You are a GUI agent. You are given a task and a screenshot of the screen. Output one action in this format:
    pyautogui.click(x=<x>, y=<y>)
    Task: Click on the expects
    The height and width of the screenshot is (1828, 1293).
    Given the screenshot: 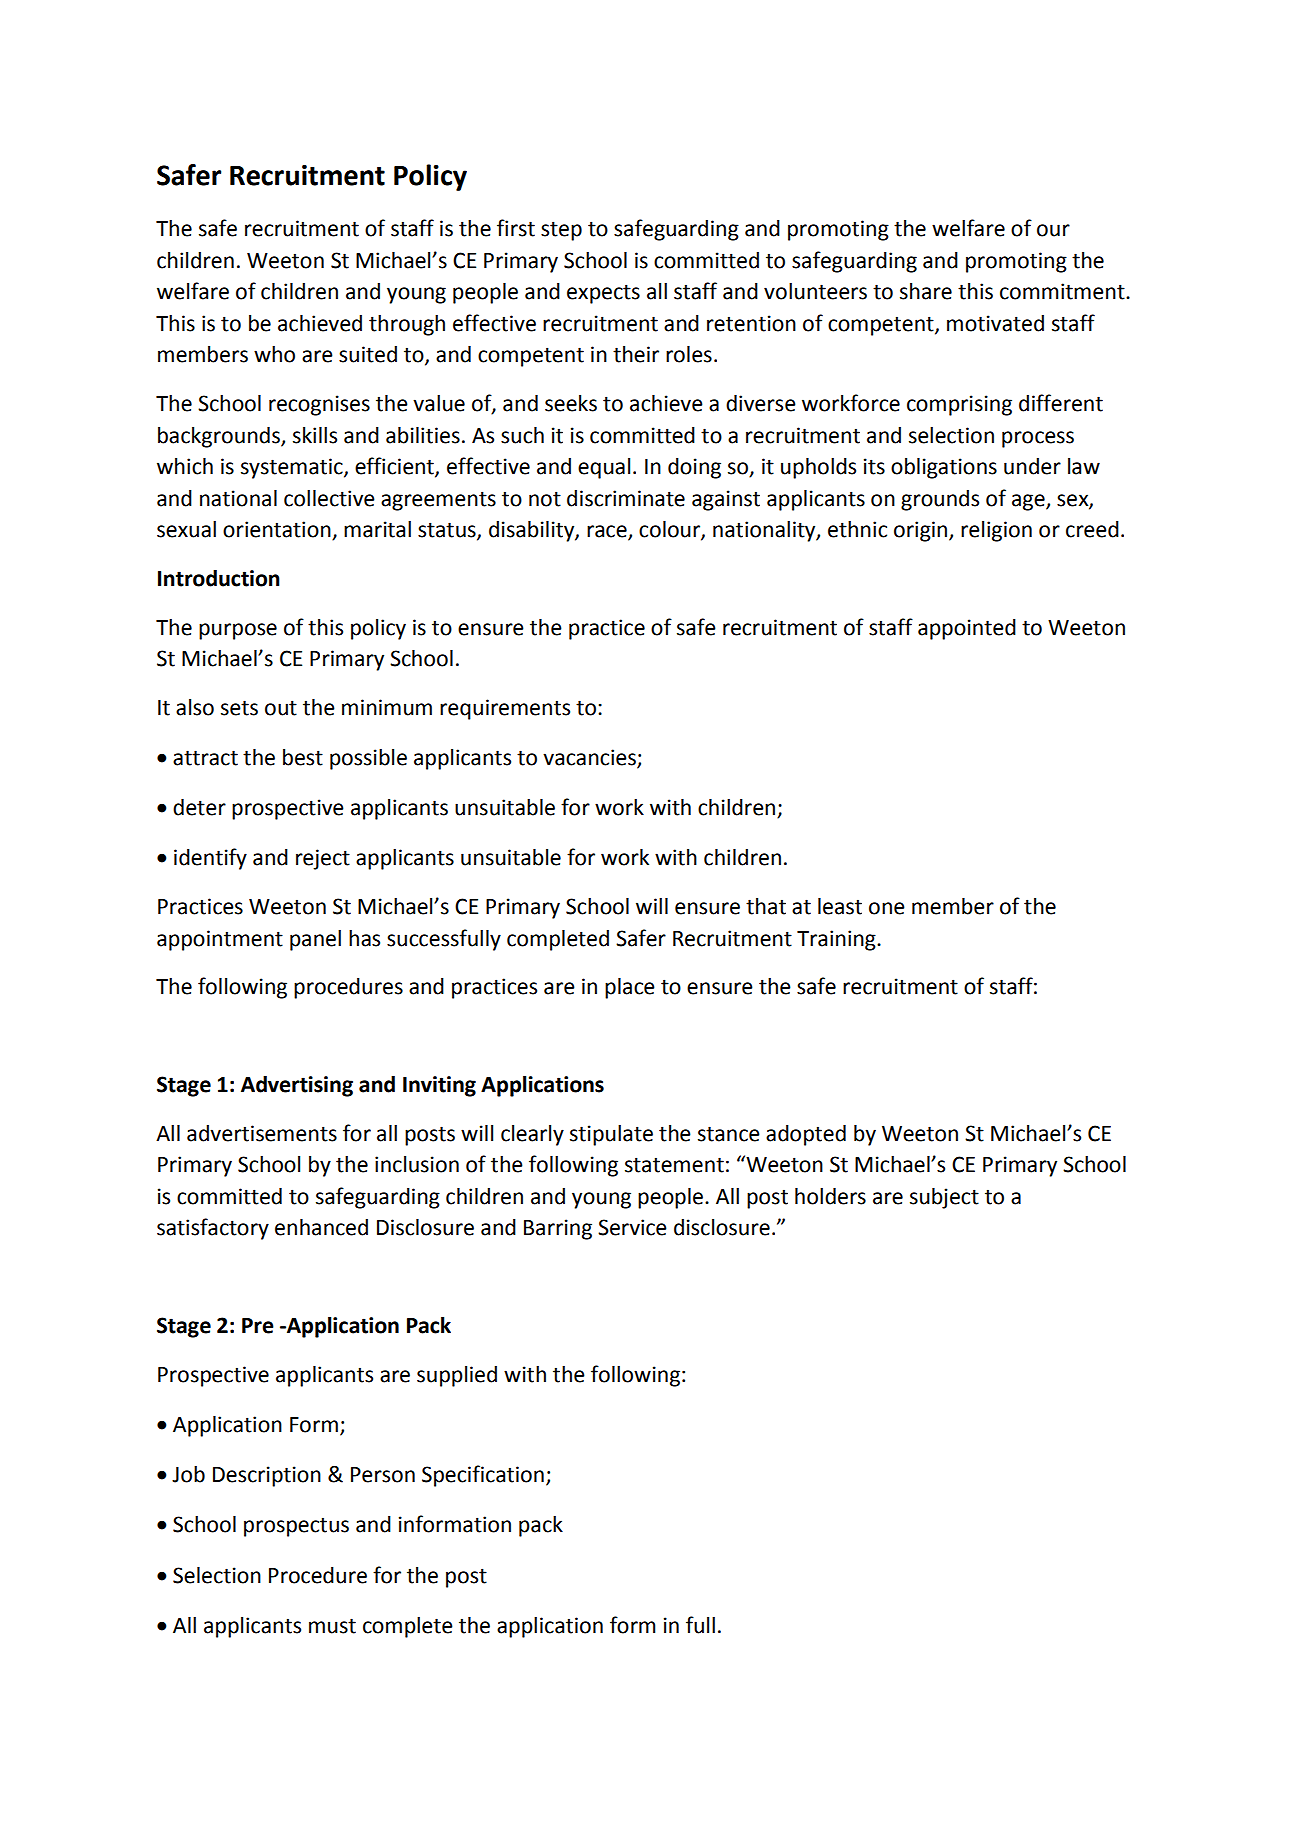 What is the action you would take?
    pyautogui.click(x=603, y=294)
